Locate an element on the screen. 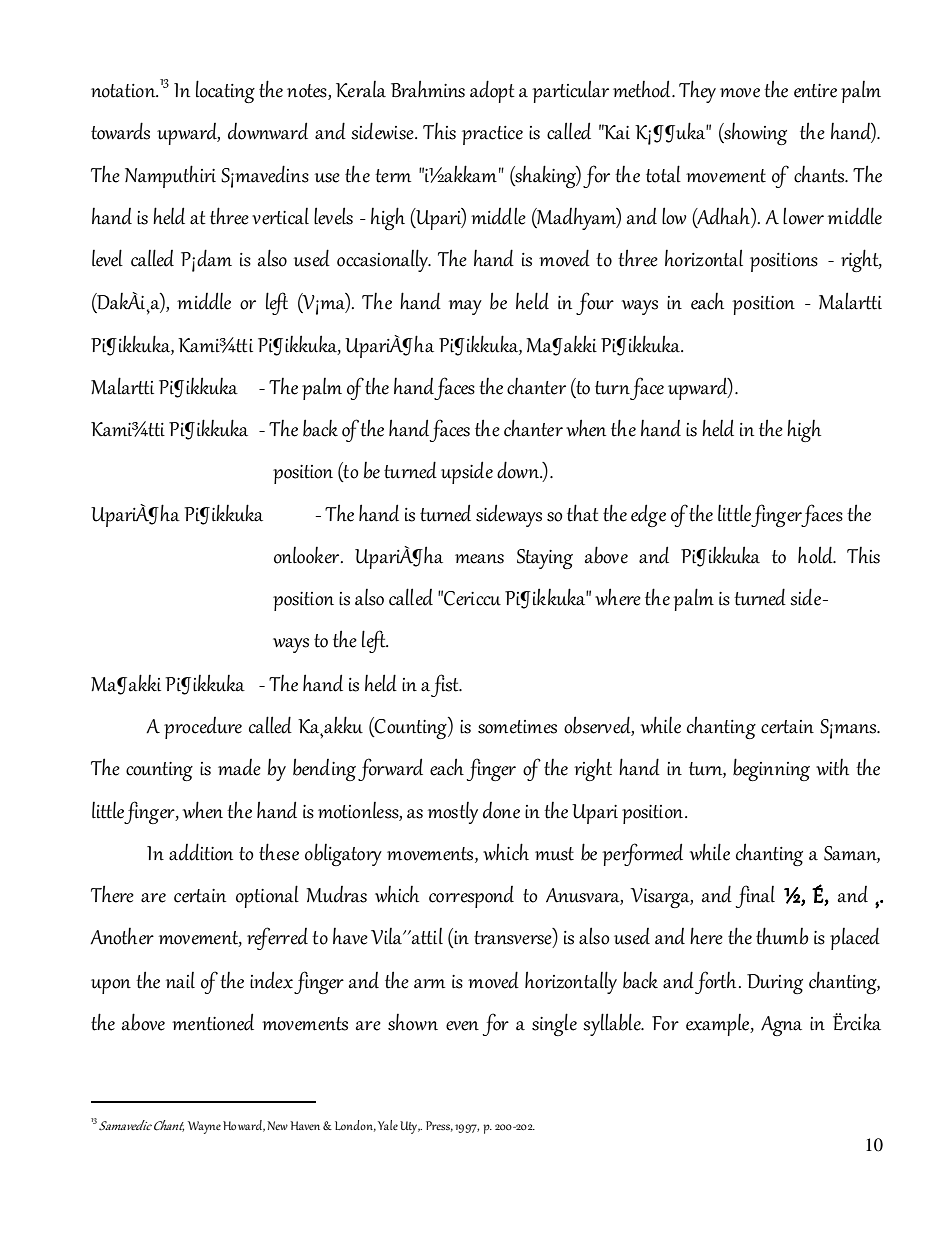  may is located at coordinates (465, 307).
